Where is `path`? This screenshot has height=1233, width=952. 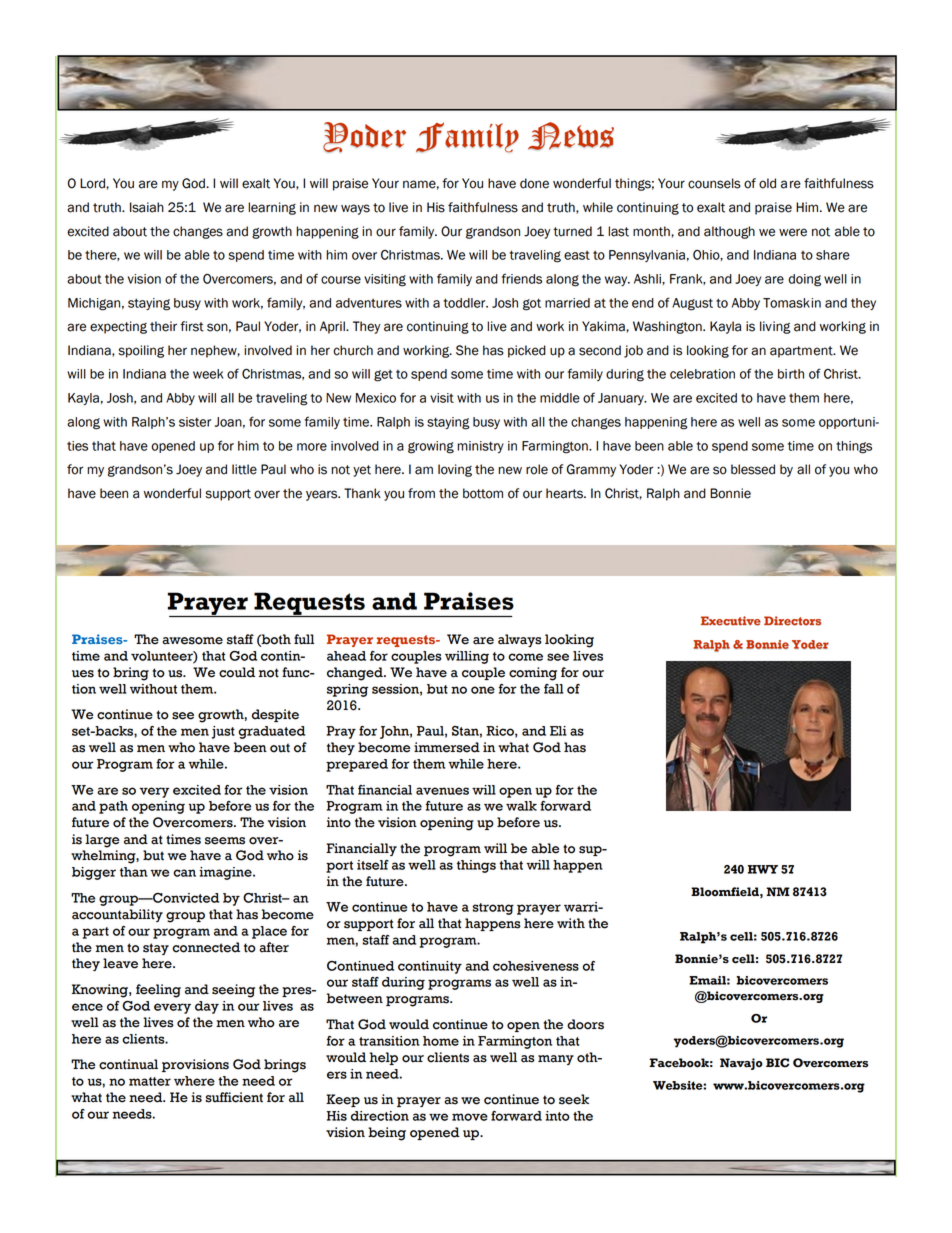 path is located at coordinates (113, 807).
